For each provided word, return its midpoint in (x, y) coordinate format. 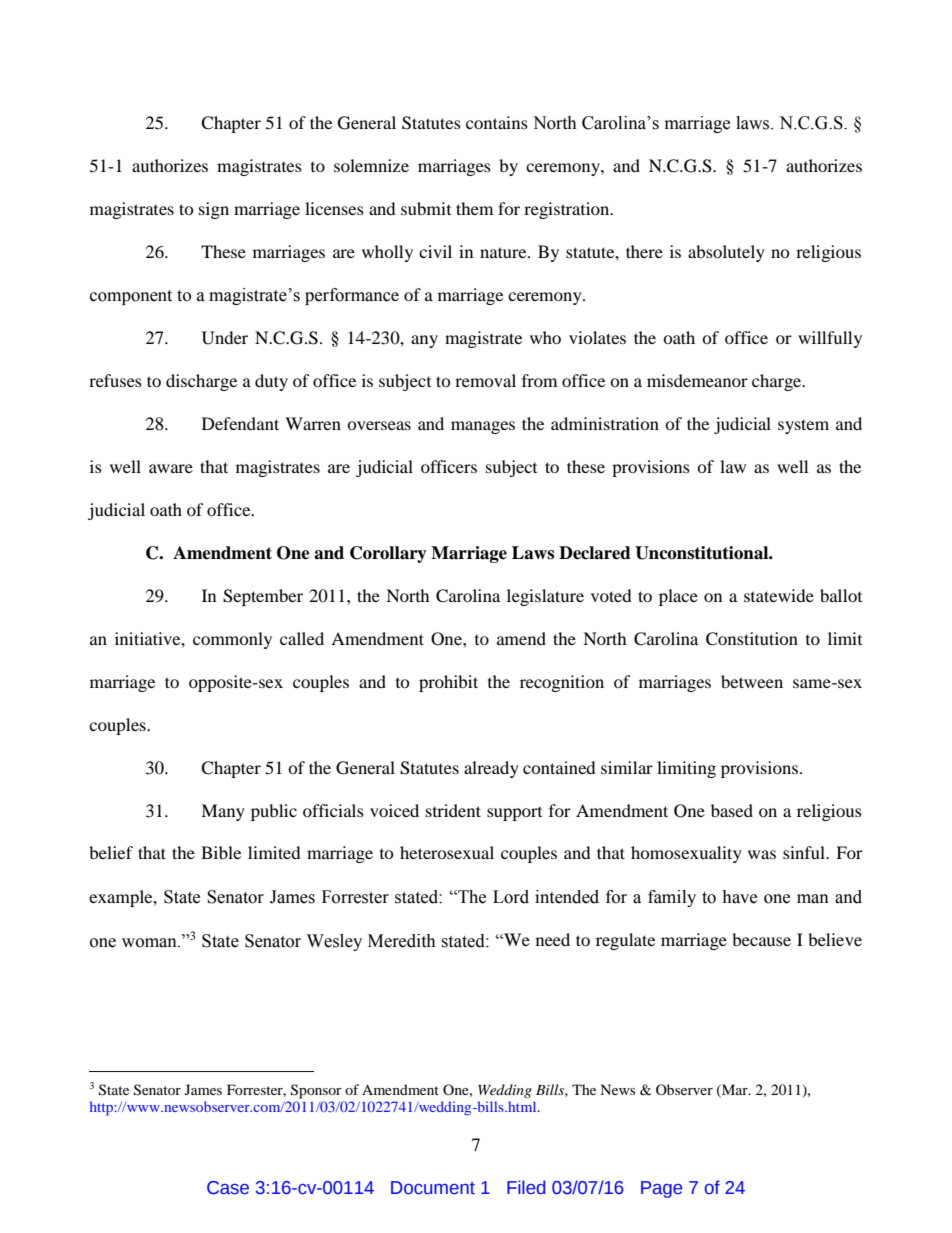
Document (433, 1188)
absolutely (726, 253)
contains (497, 122)
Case (228, 1188)
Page (661, 1189)
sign (214, 210)
